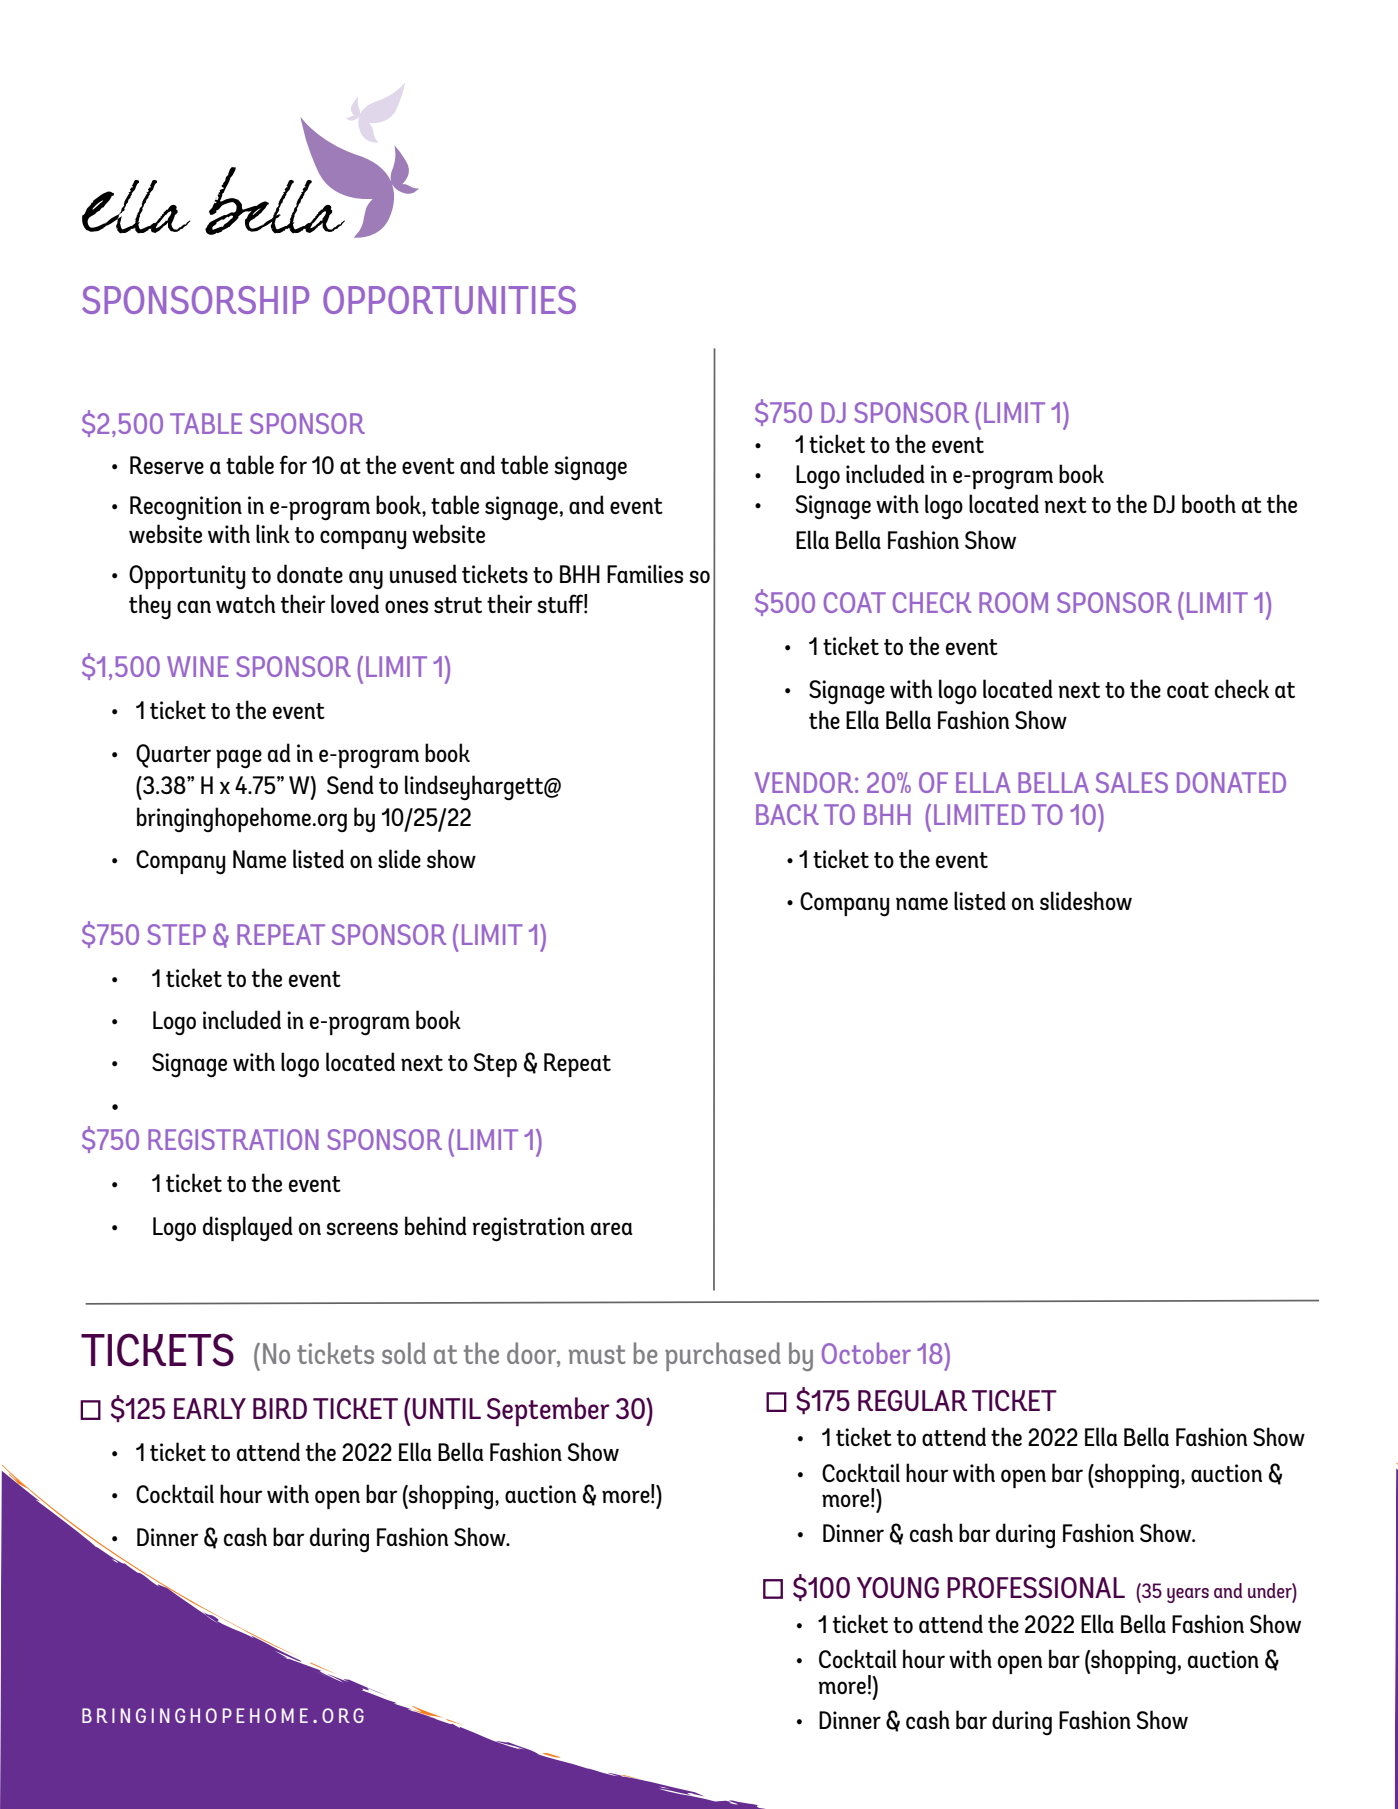  I want to click on SALES, so click(1132, 782).
